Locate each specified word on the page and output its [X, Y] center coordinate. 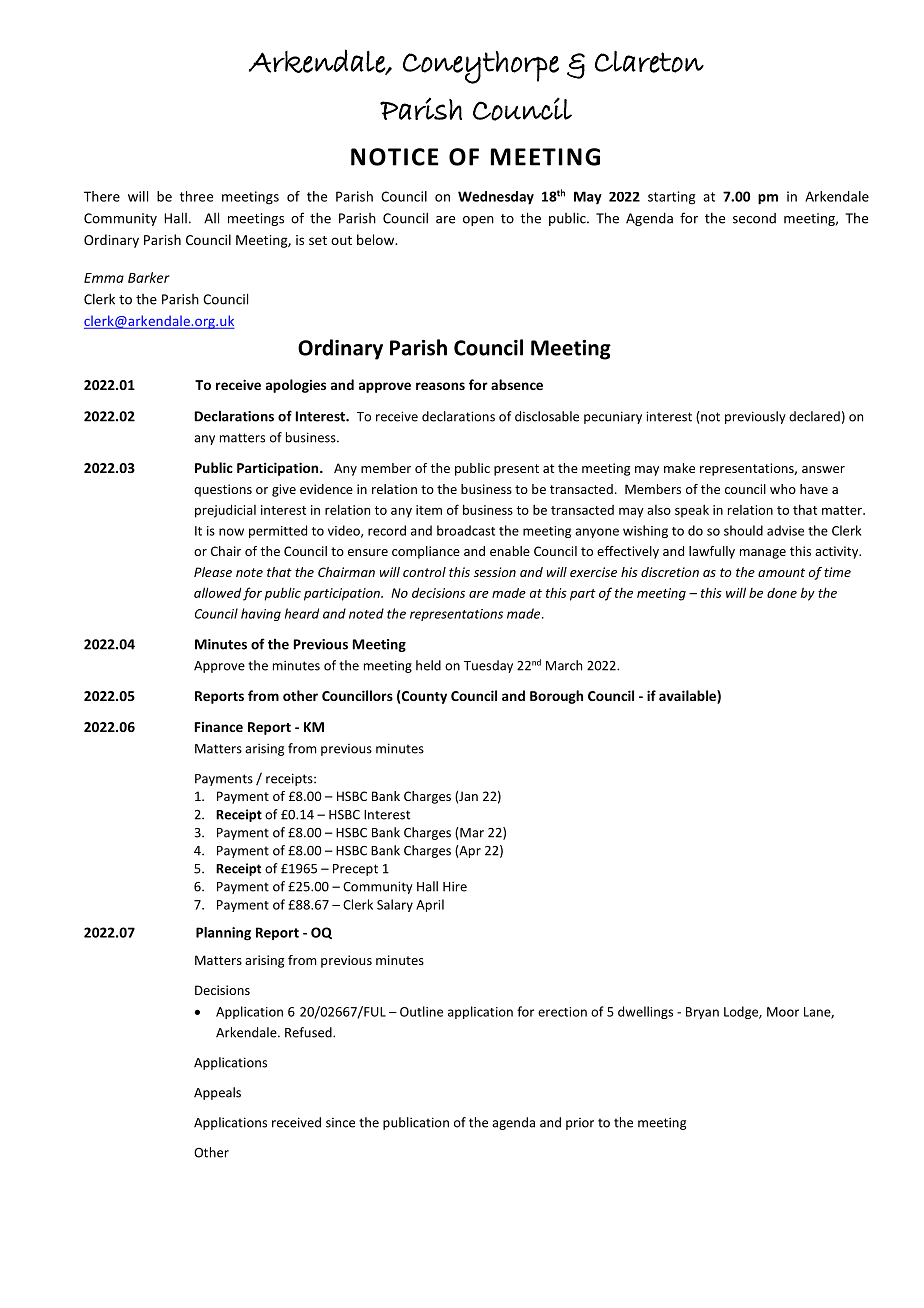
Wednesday [496, 198]
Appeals [217, 1093]
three [196, 196]
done [782, 593]
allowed [217, 592]
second [754, 218]
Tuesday [488, 666]
